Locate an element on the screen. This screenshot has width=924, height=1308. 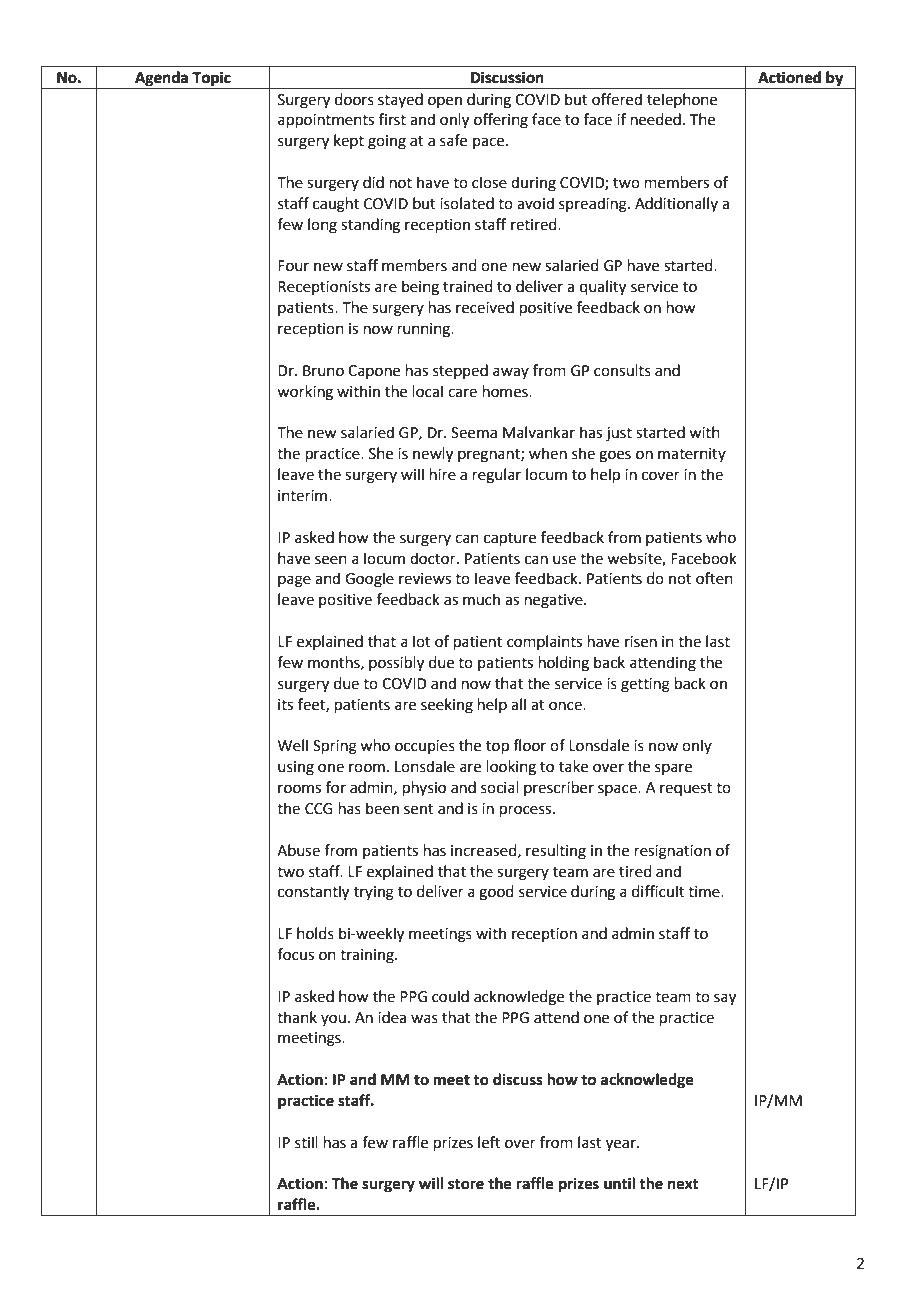
risen is located at coordinates (641, 642).
